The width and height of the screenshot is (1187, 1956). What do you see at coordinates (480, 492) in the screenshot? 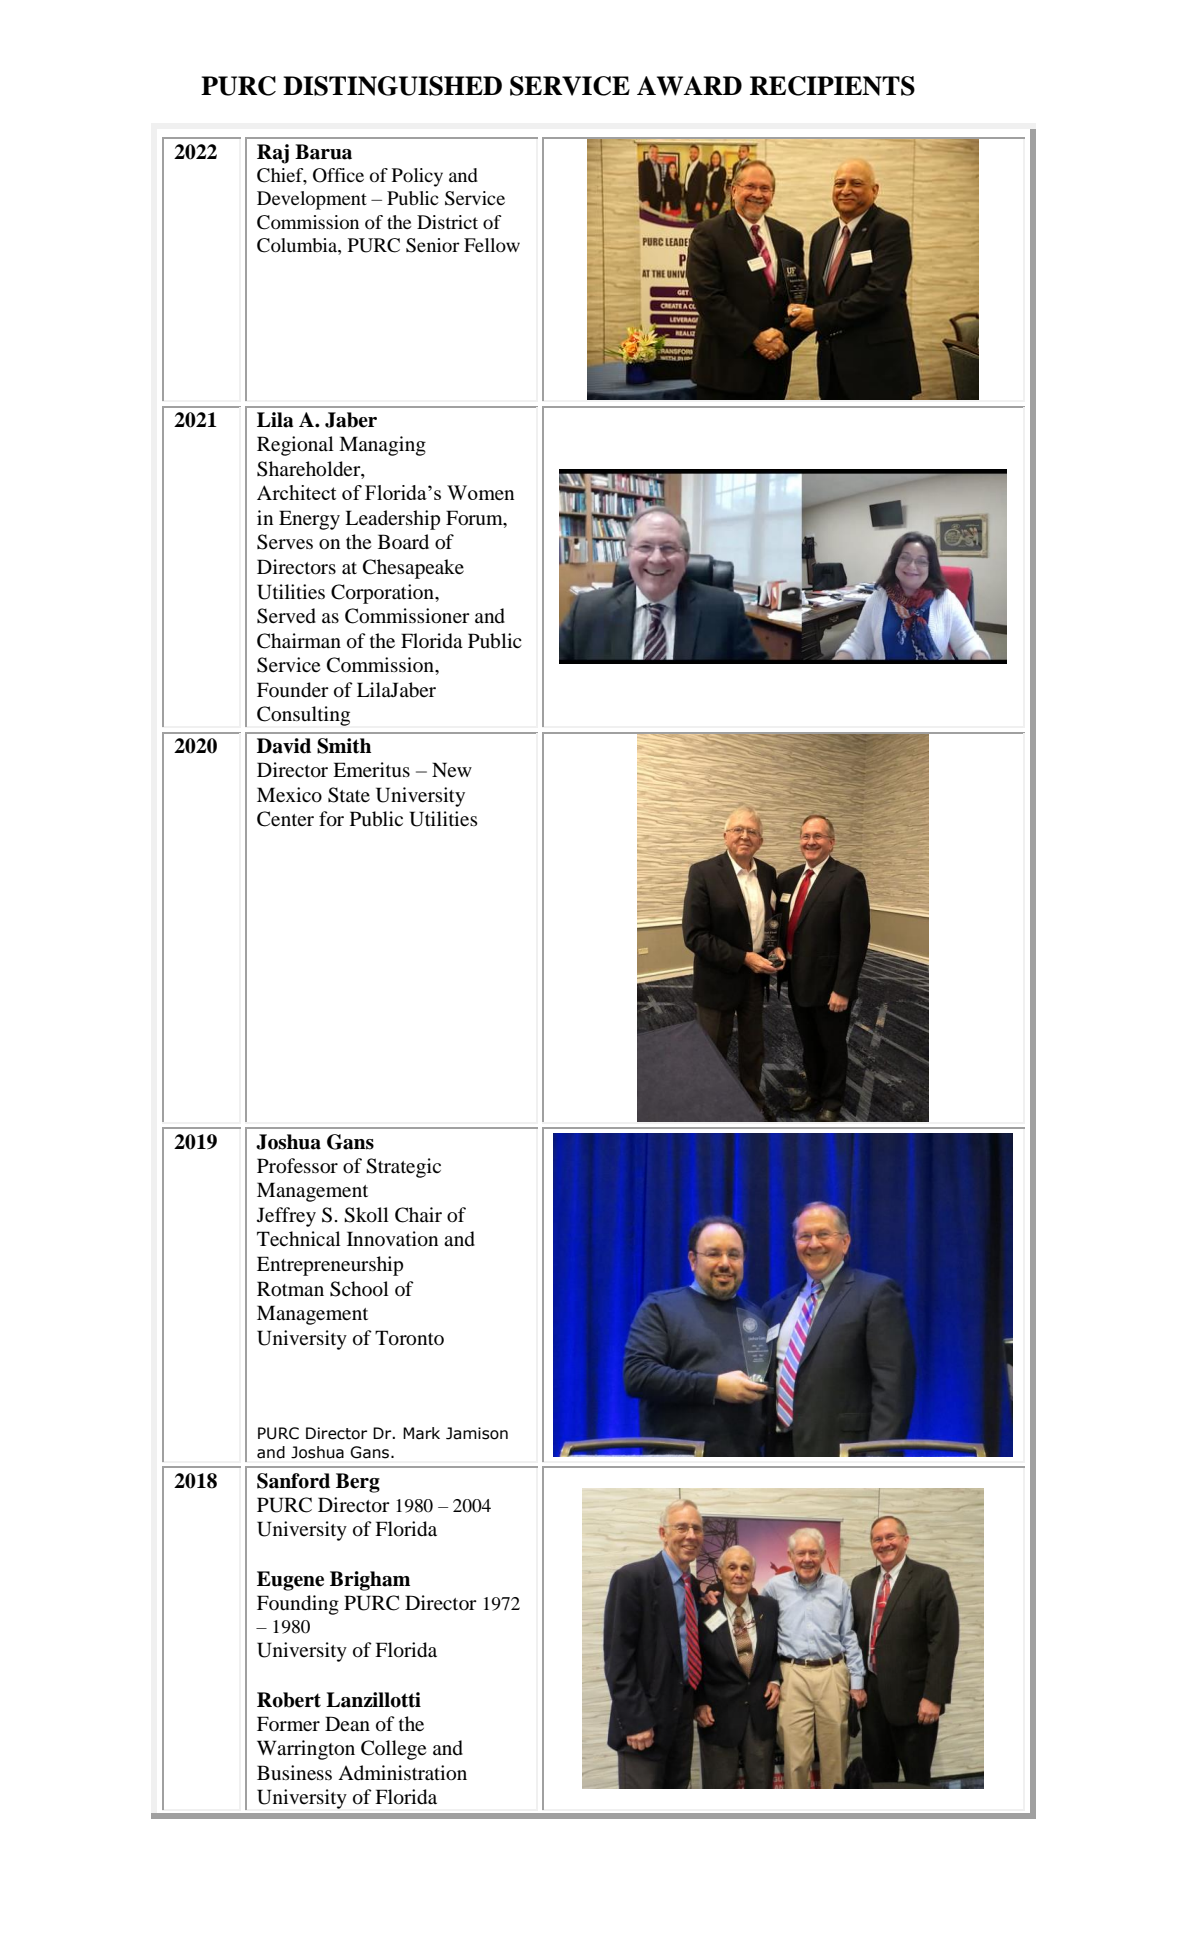
I see `Women` at bounding box center [480, 492].
